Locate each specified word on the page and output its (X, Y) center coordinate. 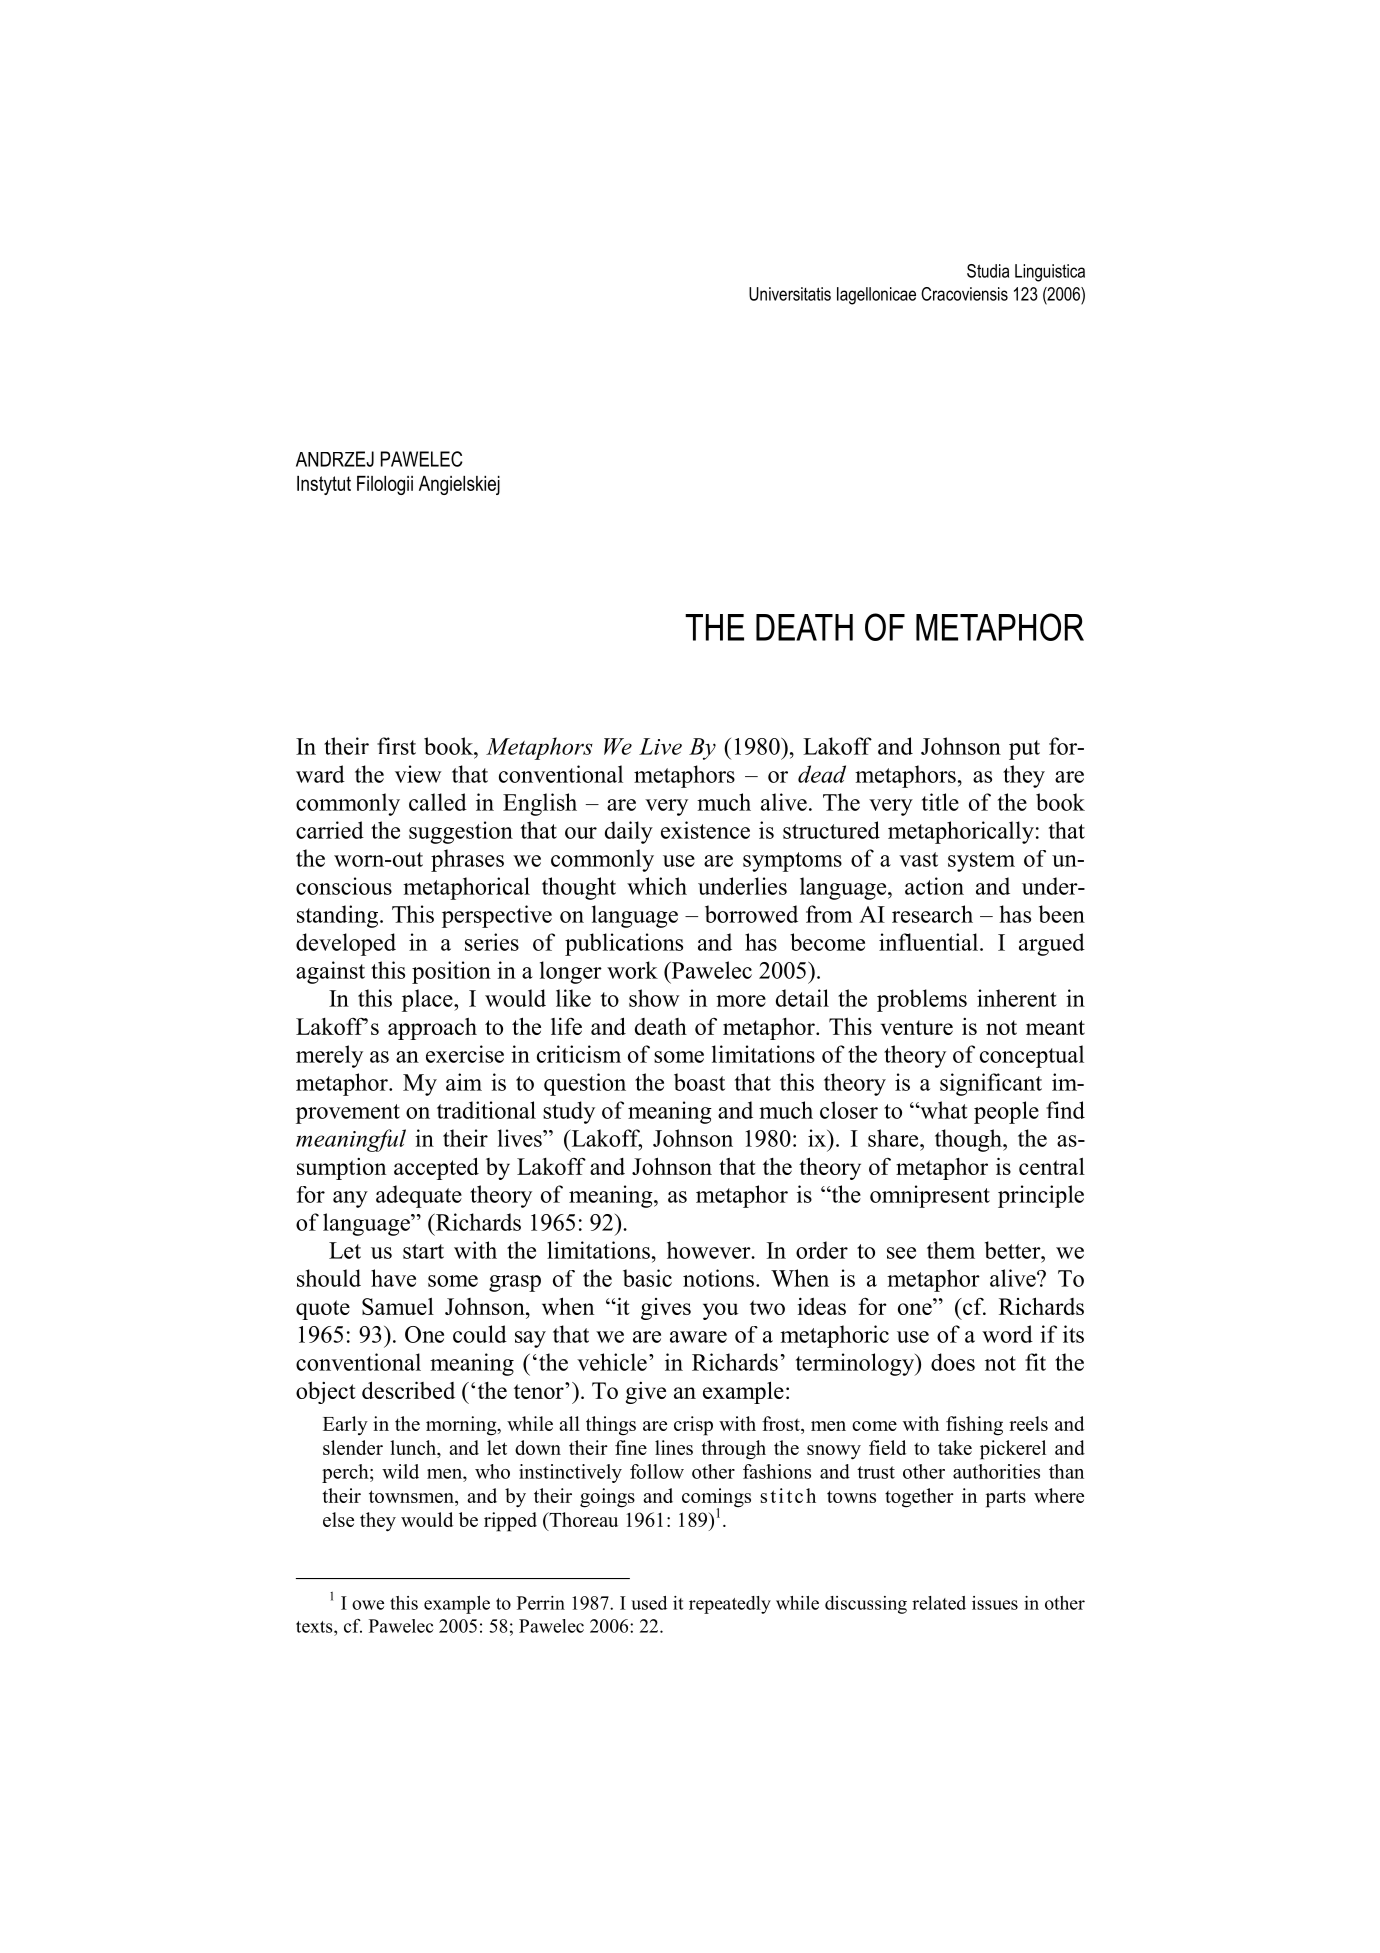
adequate (419, 1196)
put (1024, 750)
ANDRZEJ (335, 459)
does (953, 1362)
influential (930, 942)
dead (822, 774)
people (1006, 1112)
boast (699, 1082)
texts (315, 1627)
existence (705, 830)
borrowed (751, 914)
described (408, 1390)
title (940, 802)
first (396, 746)
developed (346, 944)
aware (698, 1337)
